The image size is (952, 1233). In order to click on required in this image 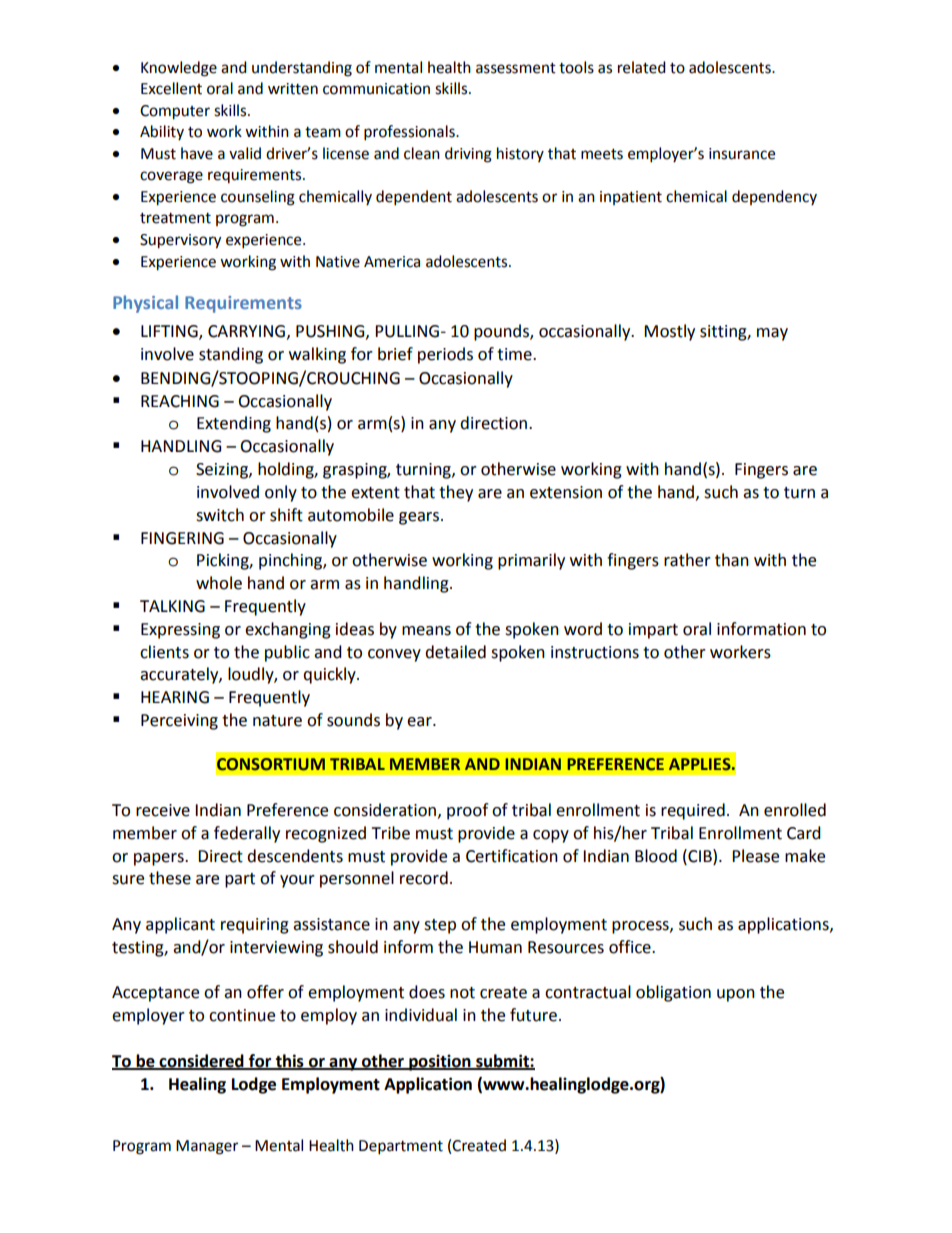, I will do `click(693, 811)`.
